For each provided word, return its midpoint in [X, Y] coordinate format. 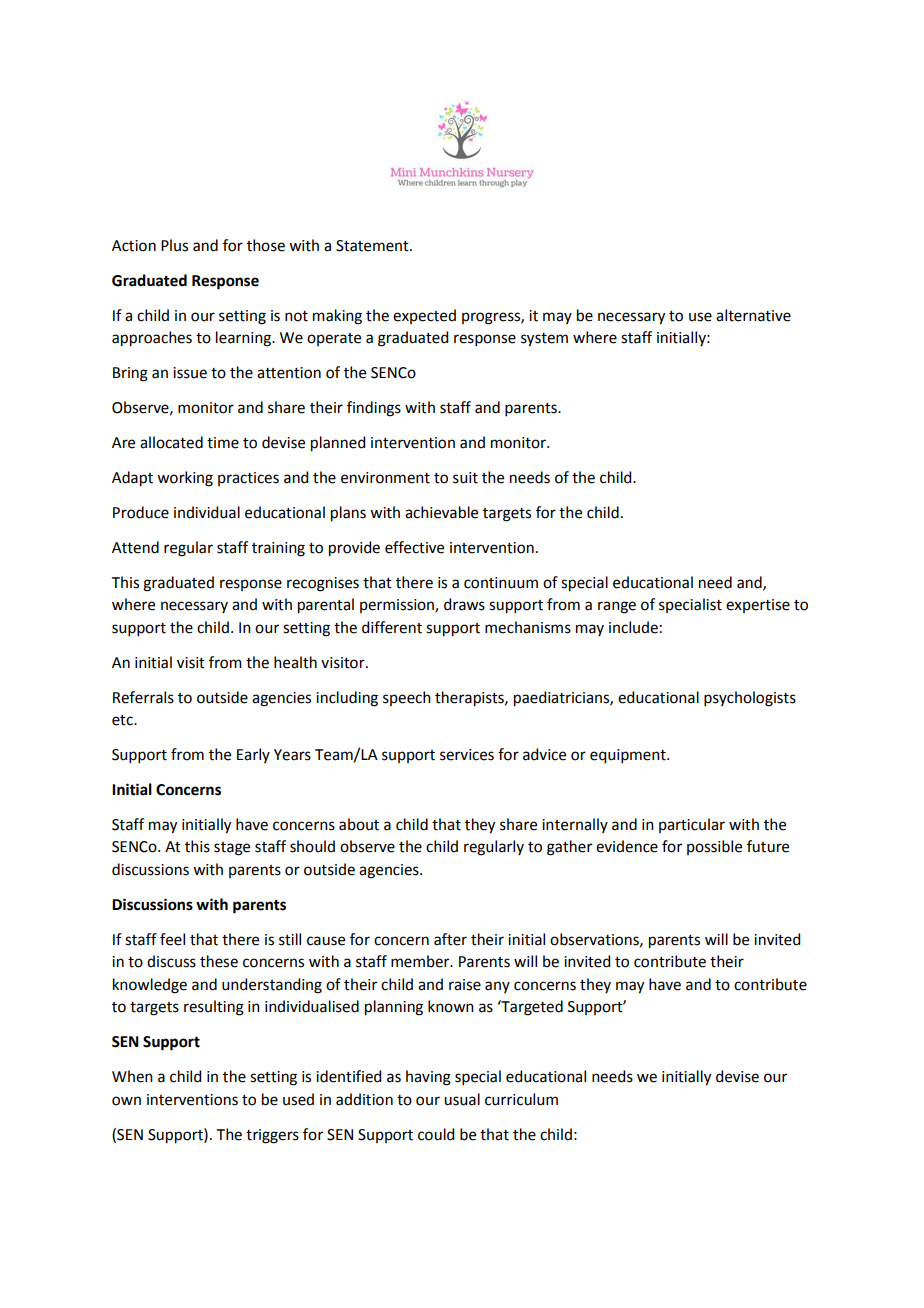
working [185, 479]
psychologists [750, 699]
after [450, 939]
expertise [758, 606]
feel [172, 939]
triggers [272, 1136]
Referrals [143, 697]
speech [407, 698]
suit [465, 478]
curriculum [521, 1099]
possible [714, 847]
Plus [174, 245]
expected [424, 316]
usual [462, 1099]
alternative [753, 315]
